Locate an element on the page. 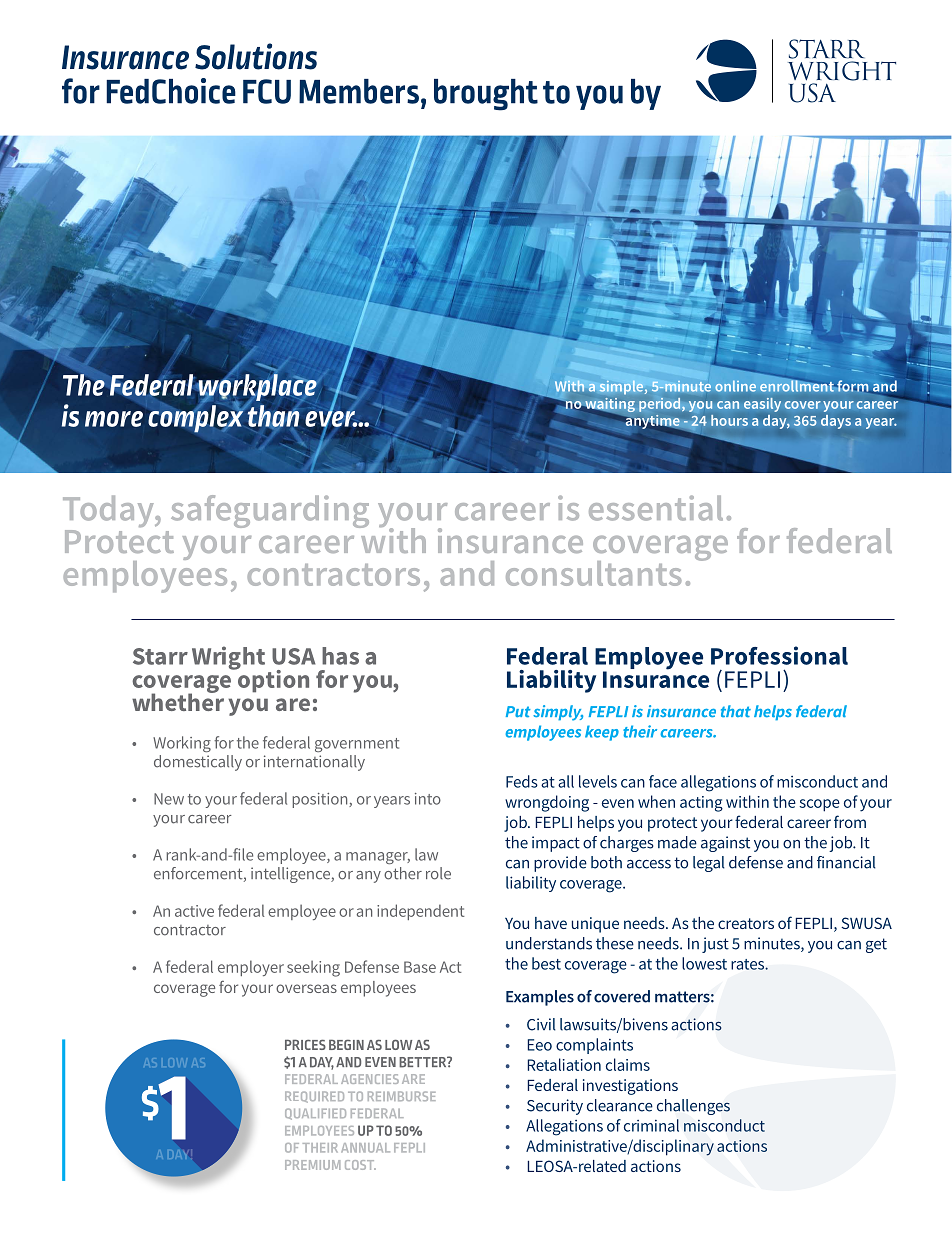 The height and width of the document is (1233, 952). enrollment is located at coordinates (797, 386).
